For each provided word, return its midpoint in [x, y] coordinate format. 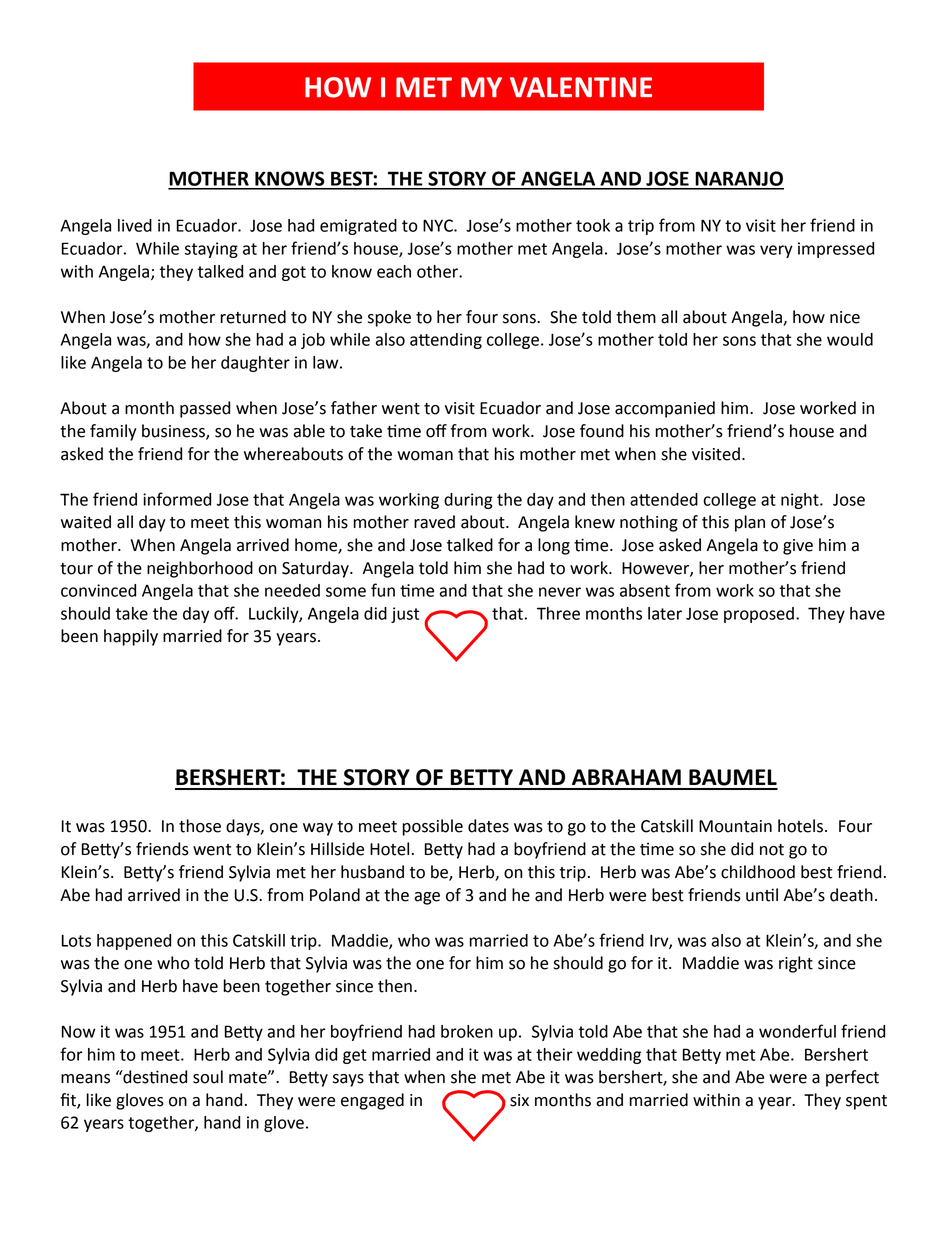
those [200, 826]
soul [208, 1077]
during [468, 501]
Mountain [735, 826]
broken [467, 1031]
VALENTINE [581, 87]
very [776, 251]
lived [135, 225]
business [174, 432]
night [801, 501]
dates [488, 826]
